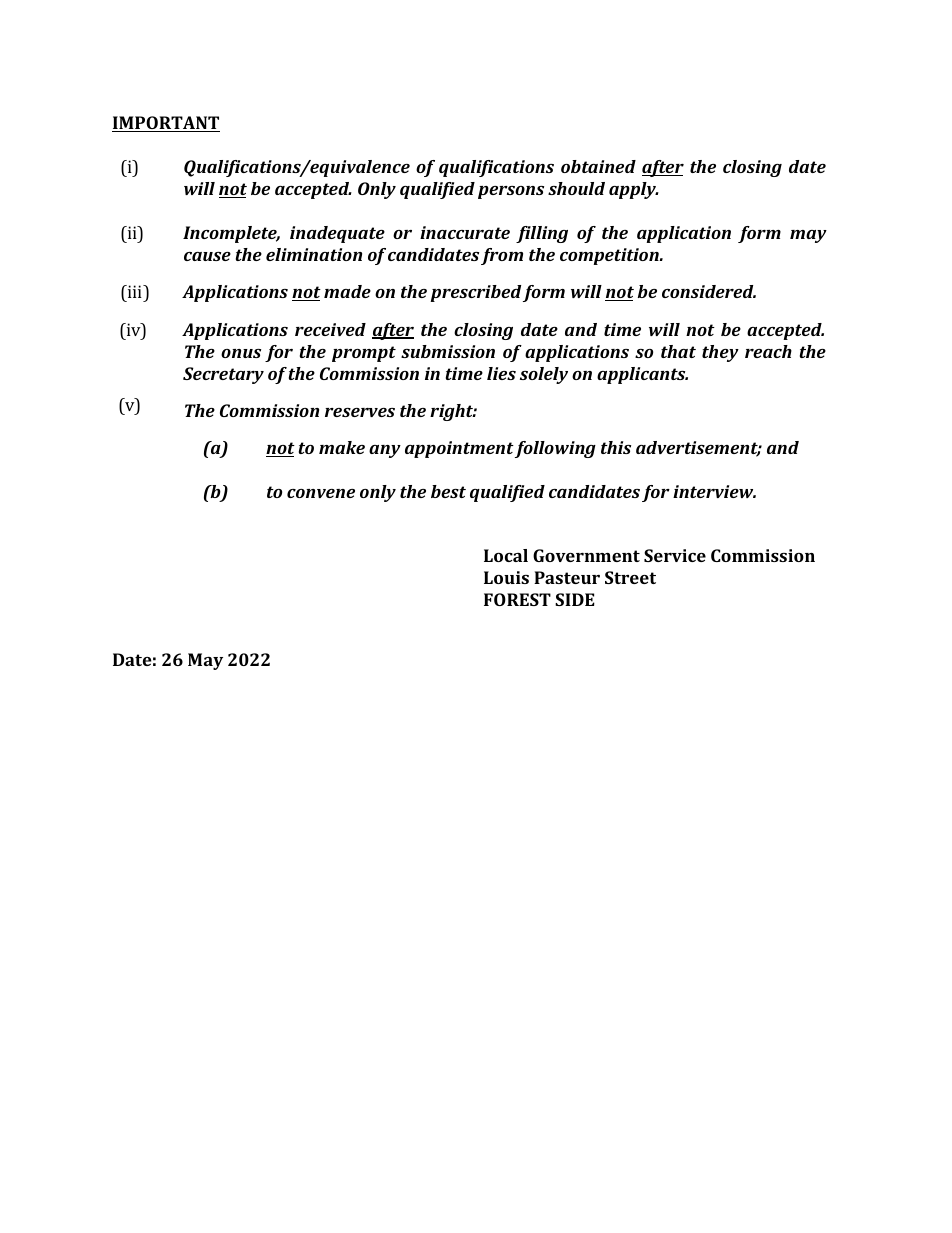 The height and width of the screenshot is (1233, 952). Describe the element at coordinates (610, 256) in the screenshot. I see `competition` at that location.
